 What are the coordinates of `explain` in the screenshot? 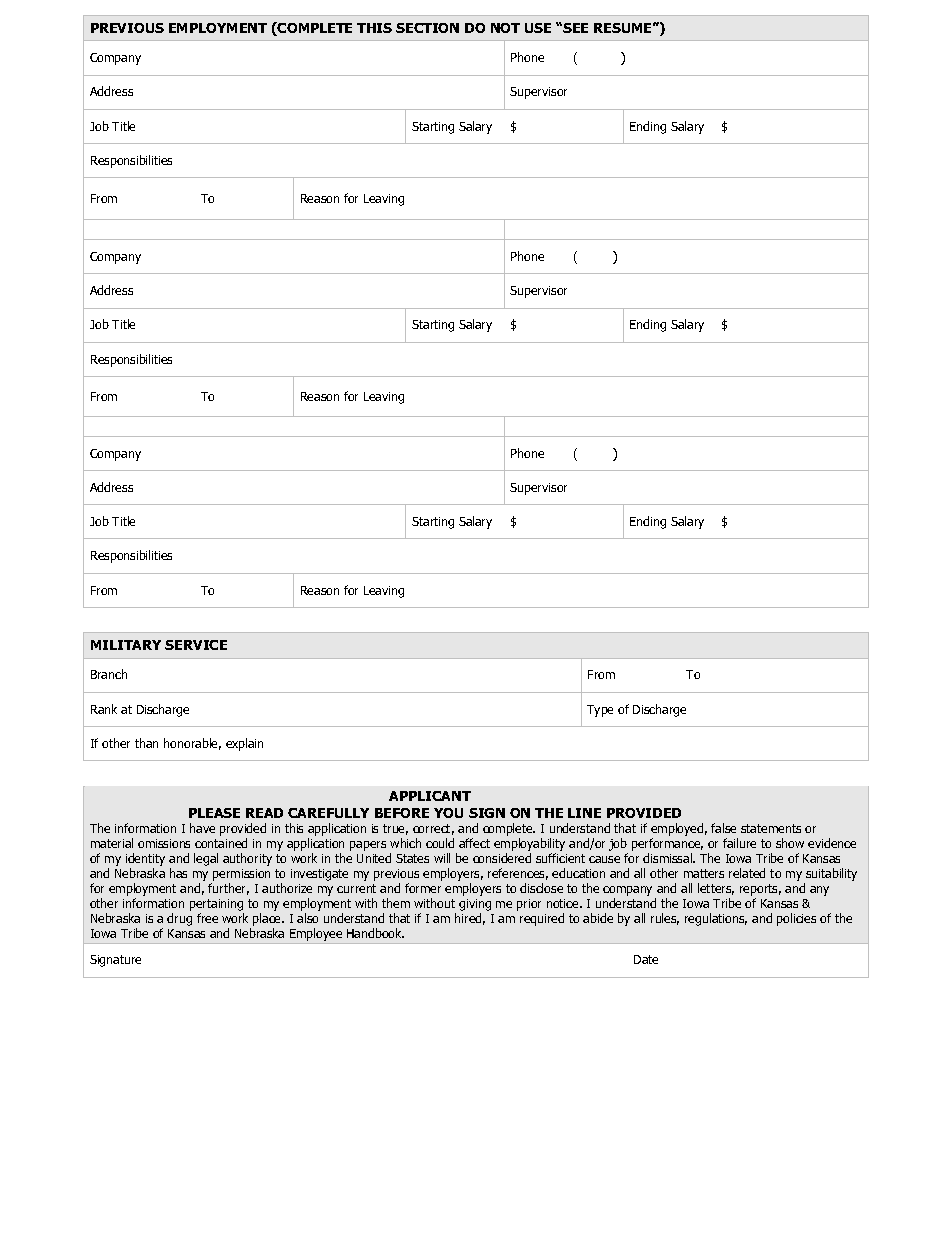 It's located at (244, 744).
